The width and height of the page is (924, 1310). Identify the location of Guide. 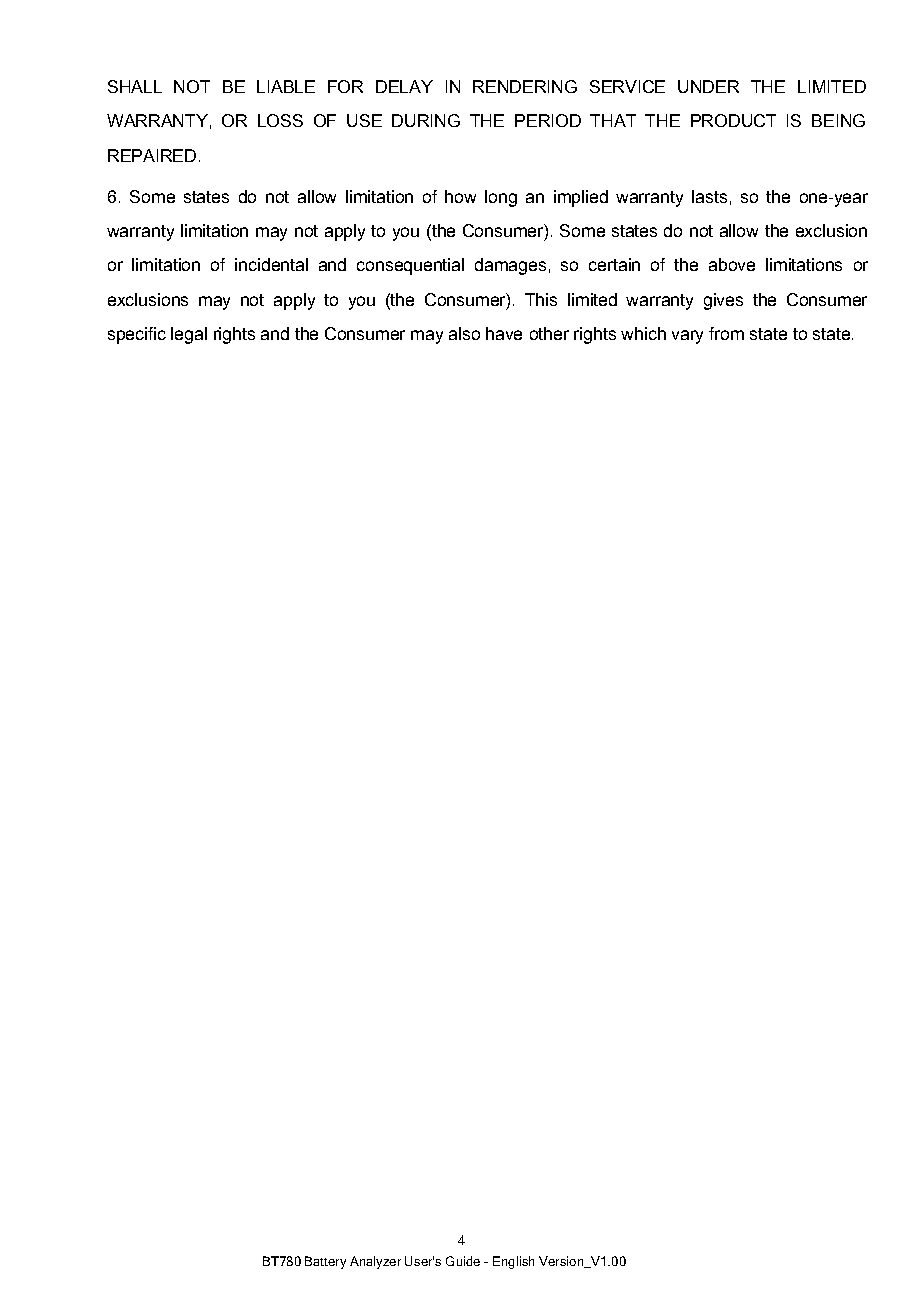
(463, 1261).
